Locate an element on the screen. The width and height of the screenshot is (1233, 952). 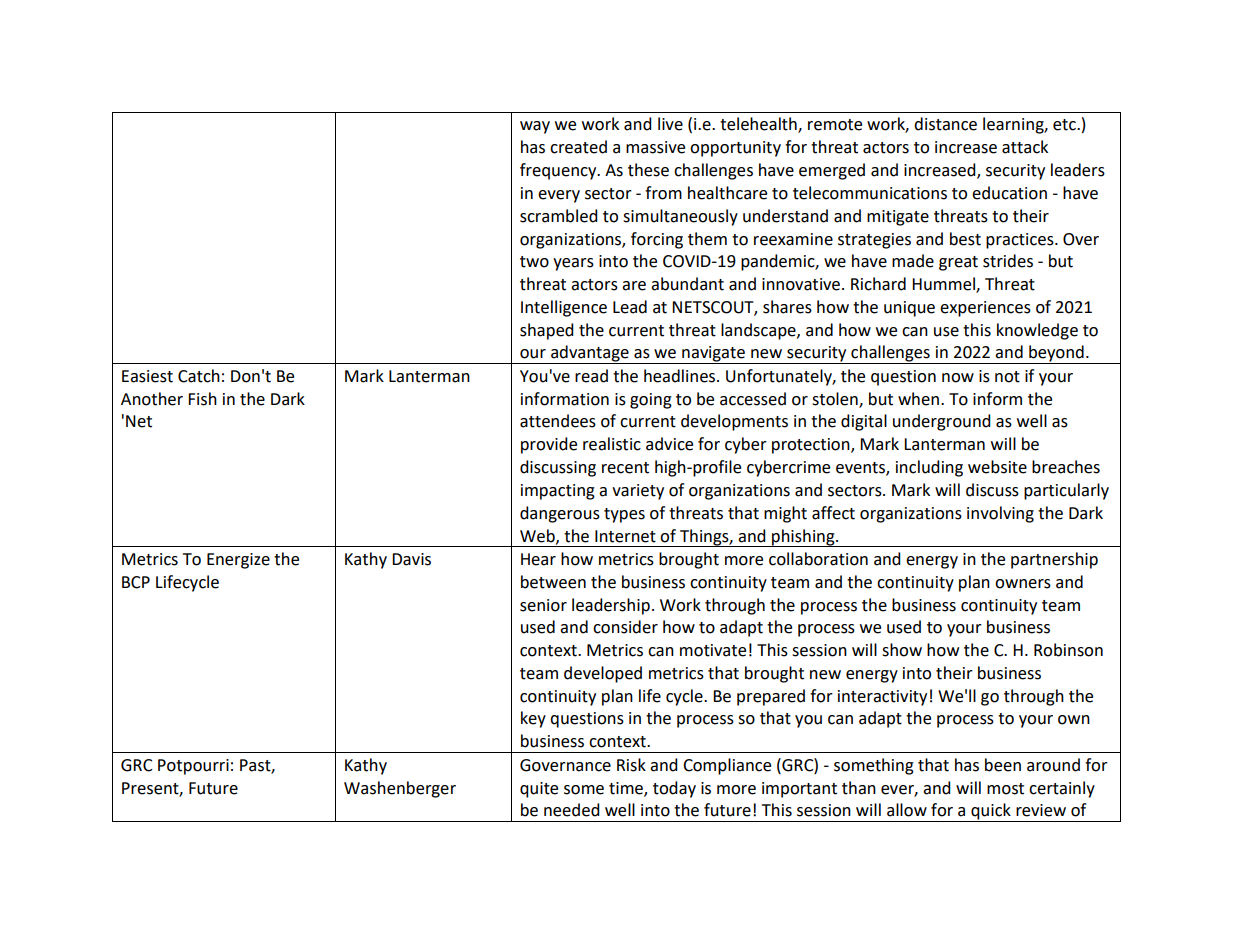
way is located at coordinates (535, 127).
